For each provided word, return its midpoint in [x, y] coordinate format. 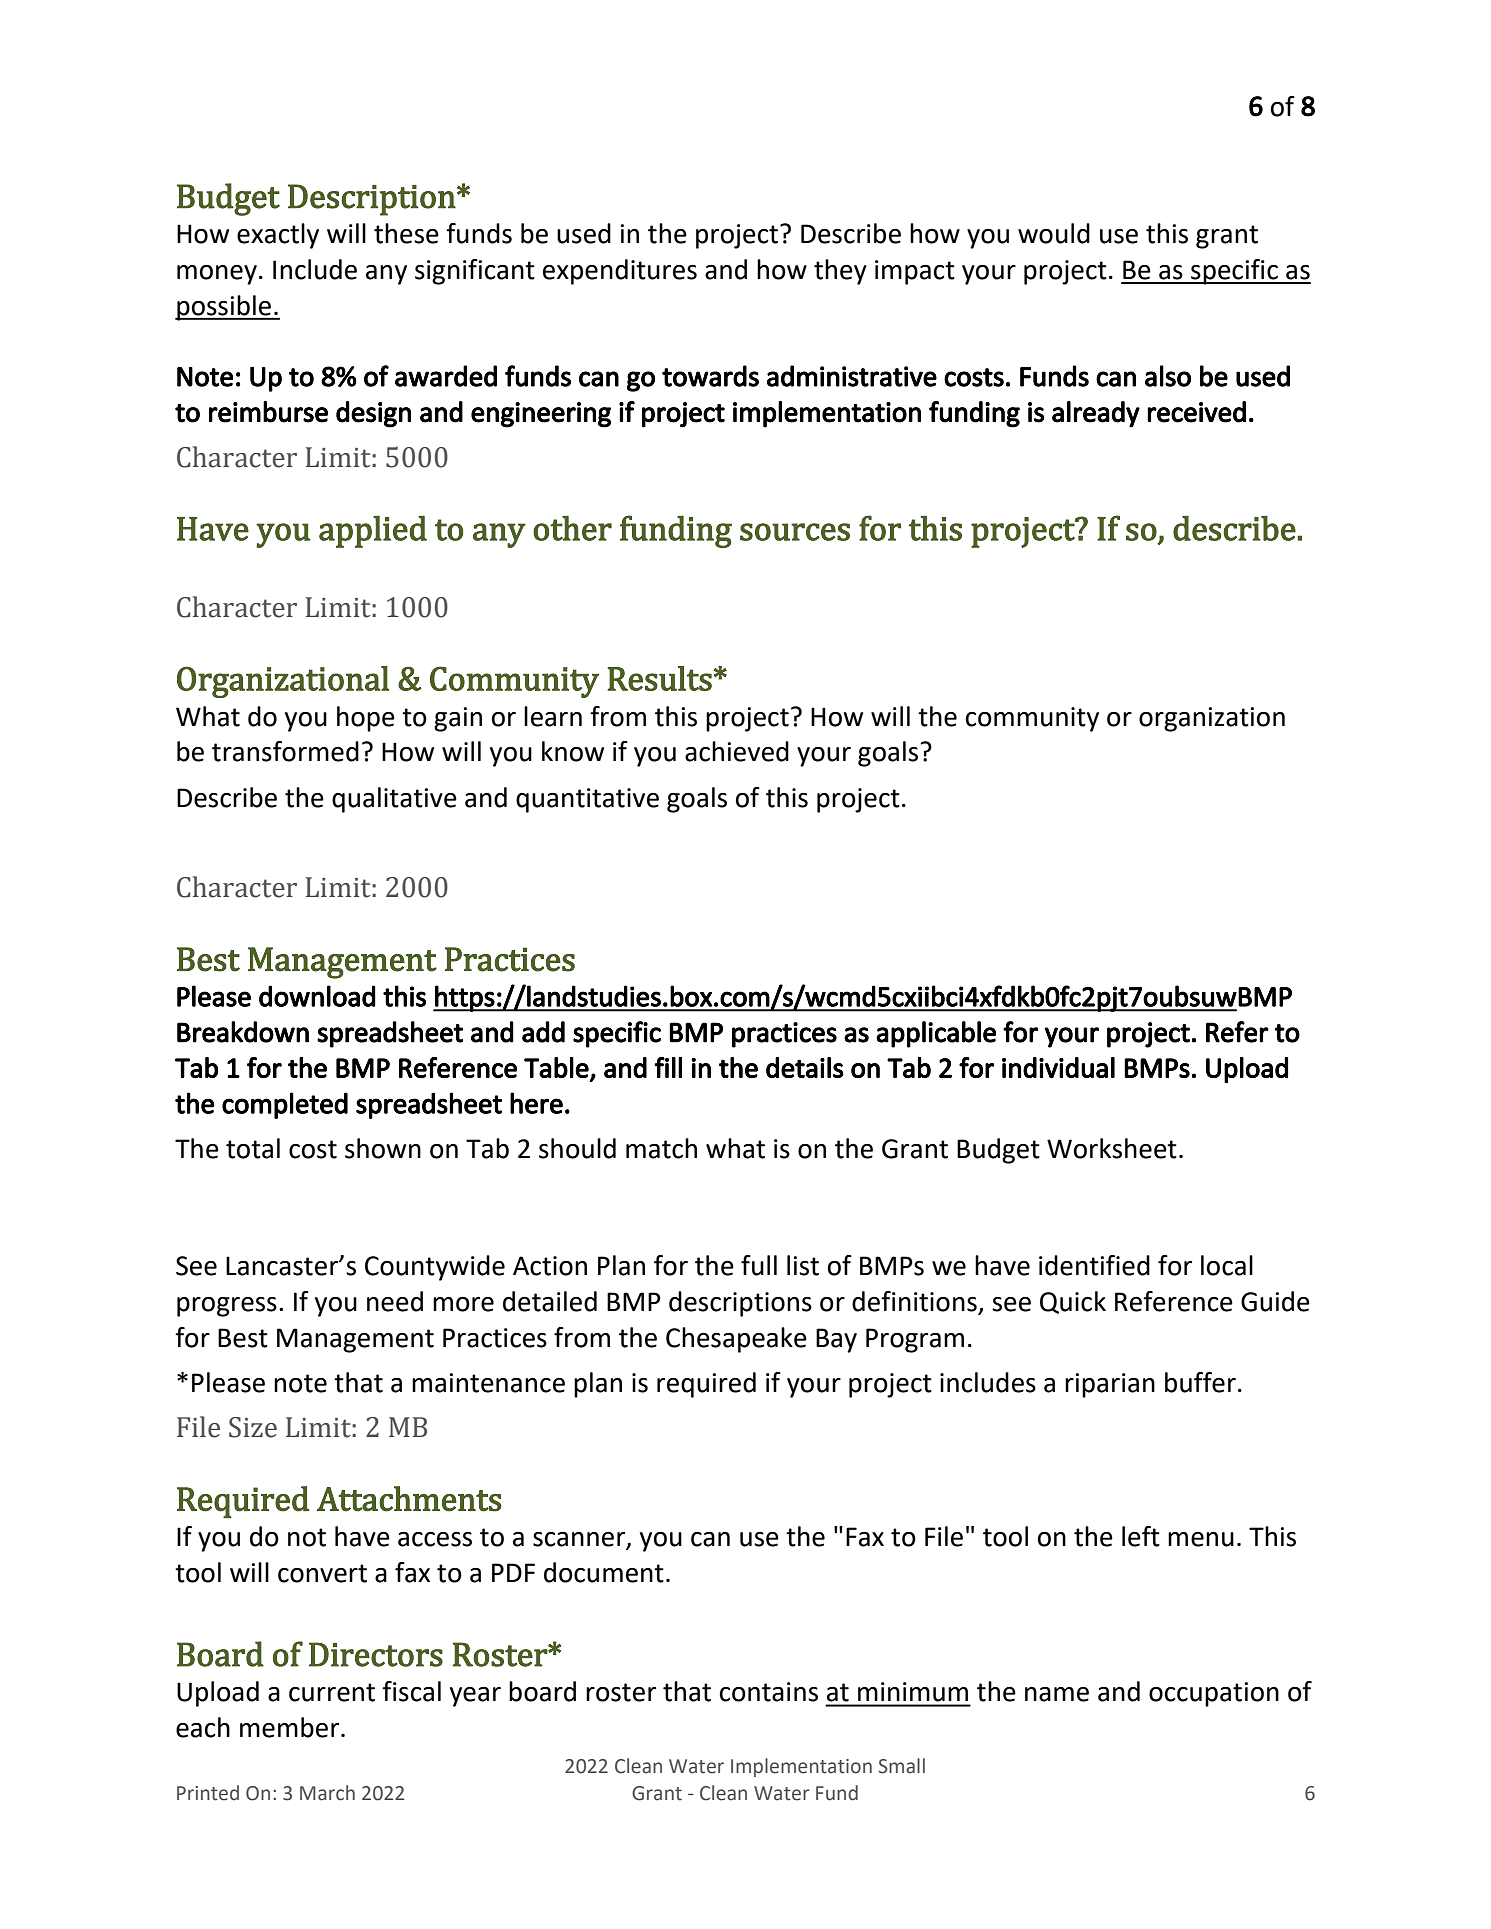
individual [1058, 1067]
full [759, 1265]
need [395, 1301]
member [291, 1727]
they [840, 272]
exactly [278, 236]
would [1054, 233]
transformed [285, 751]
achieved [737, 751]
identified [1094, 1265]
